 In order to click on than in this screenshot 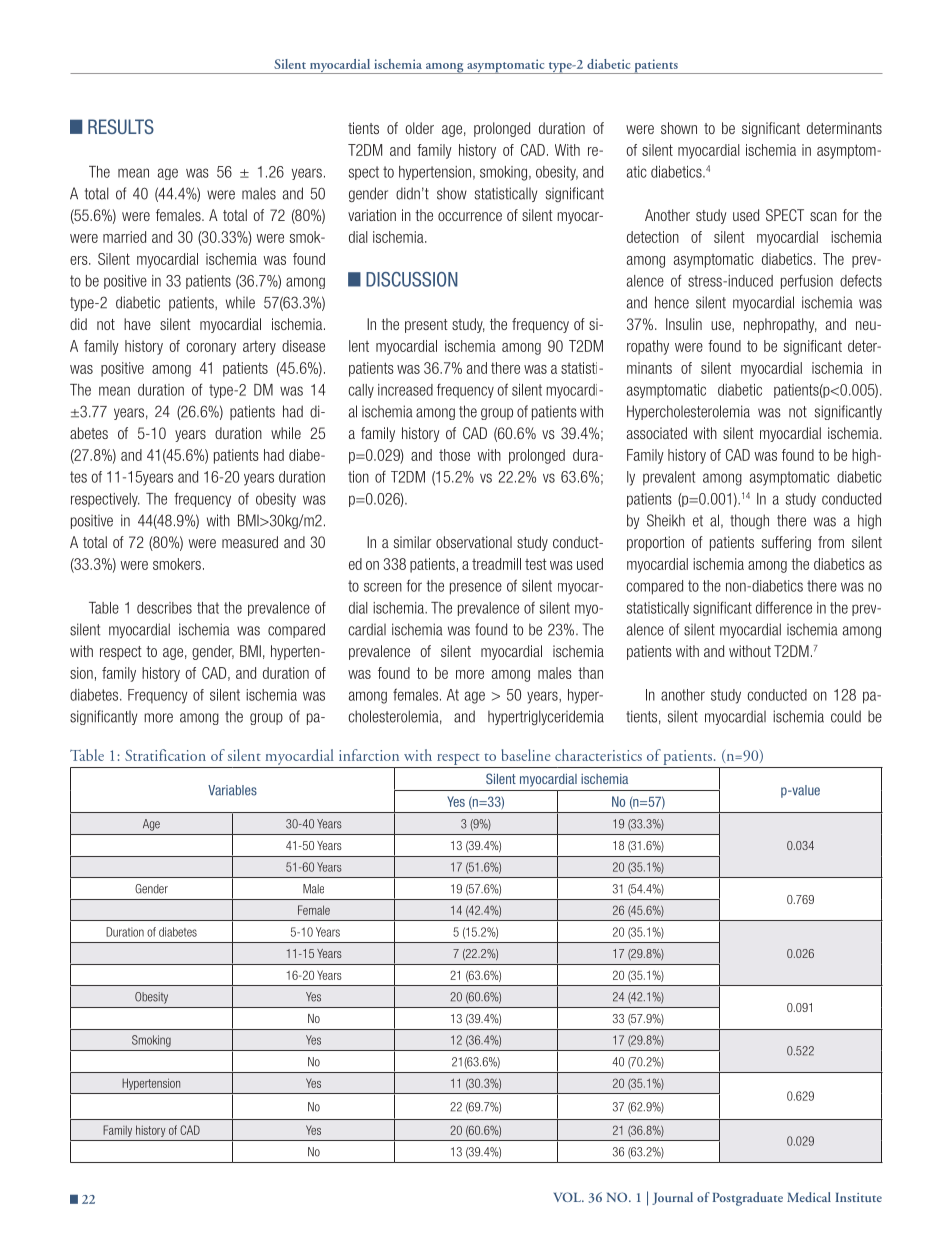, I will do `click(590, 673)`.
